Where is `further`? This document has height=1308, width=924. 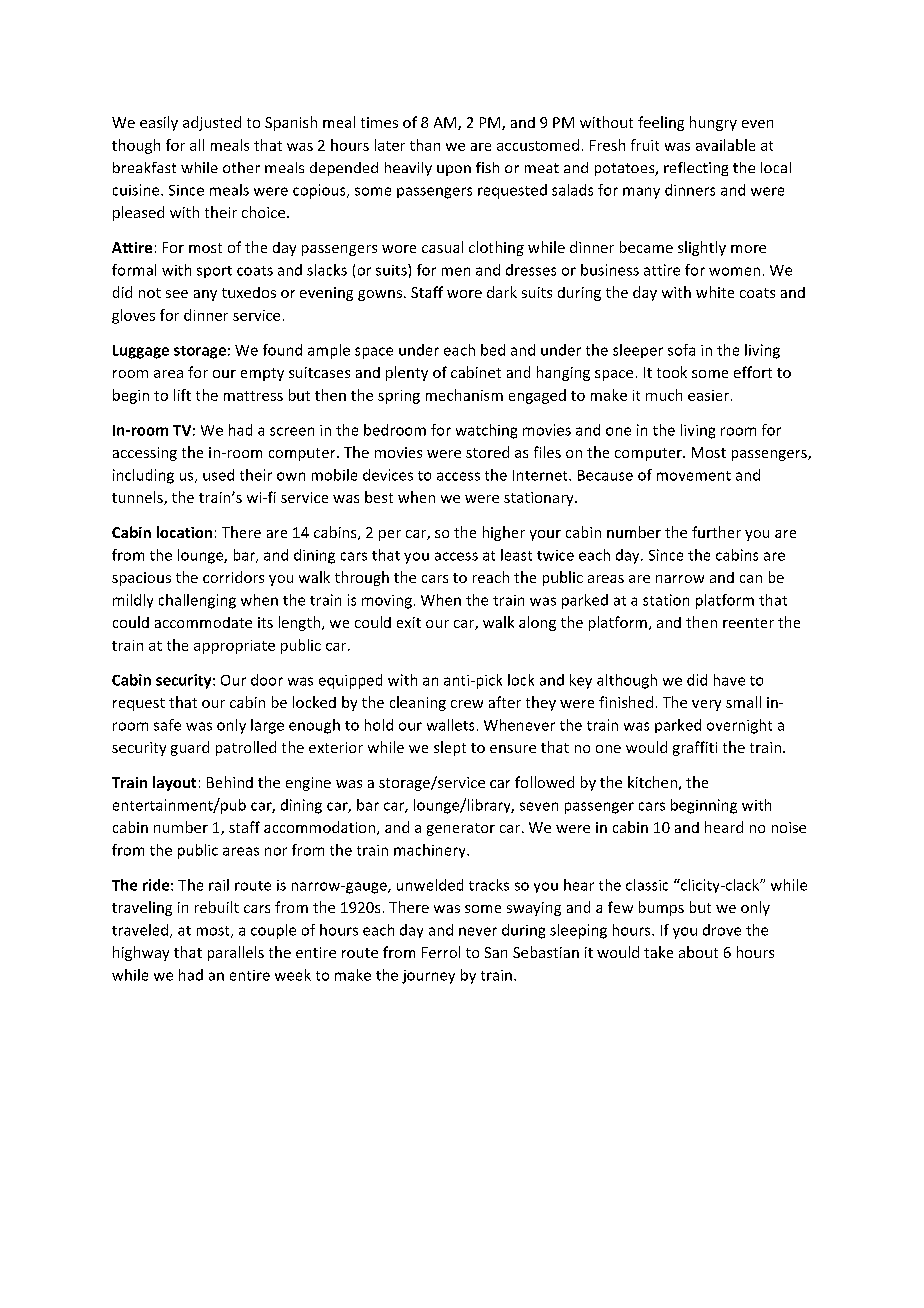
further is located at coordinates (716, 532).
